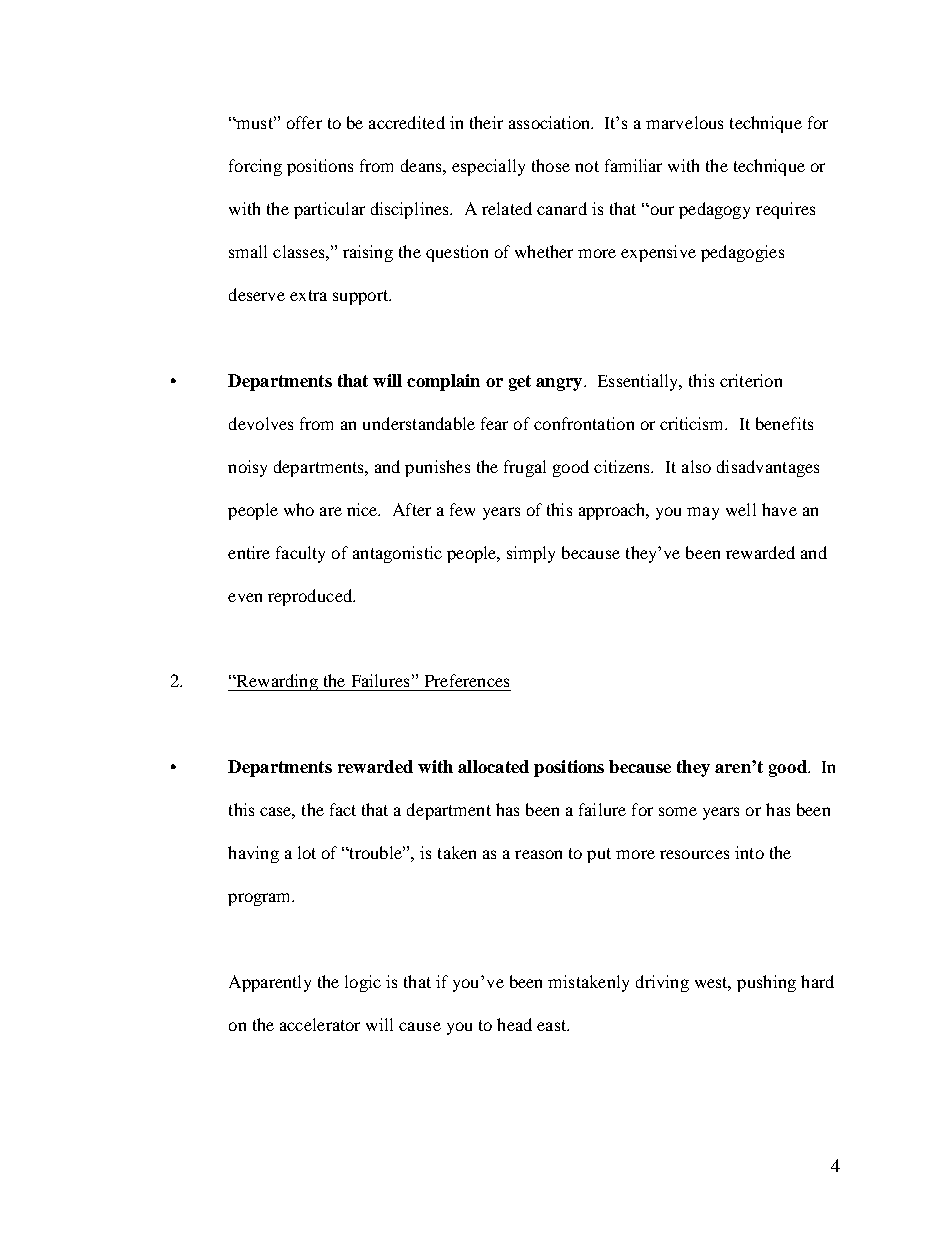 The height and width of the page is (1233, 952). Describe the element at coordinates (531, 554) in the page. I see `simply` at that location.
